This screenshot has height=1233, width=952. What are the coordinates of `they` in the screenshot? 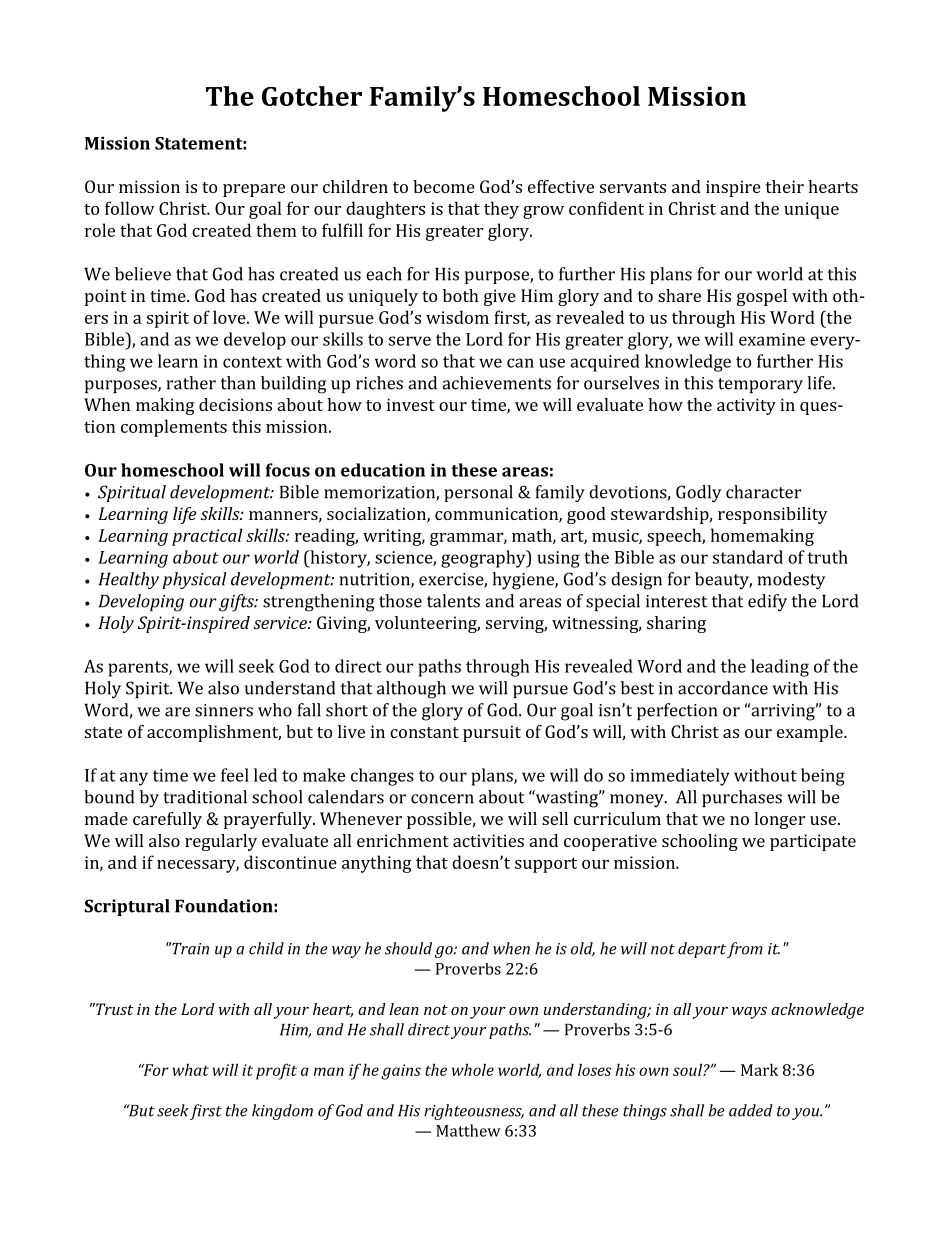 It's located at (501, 210).
